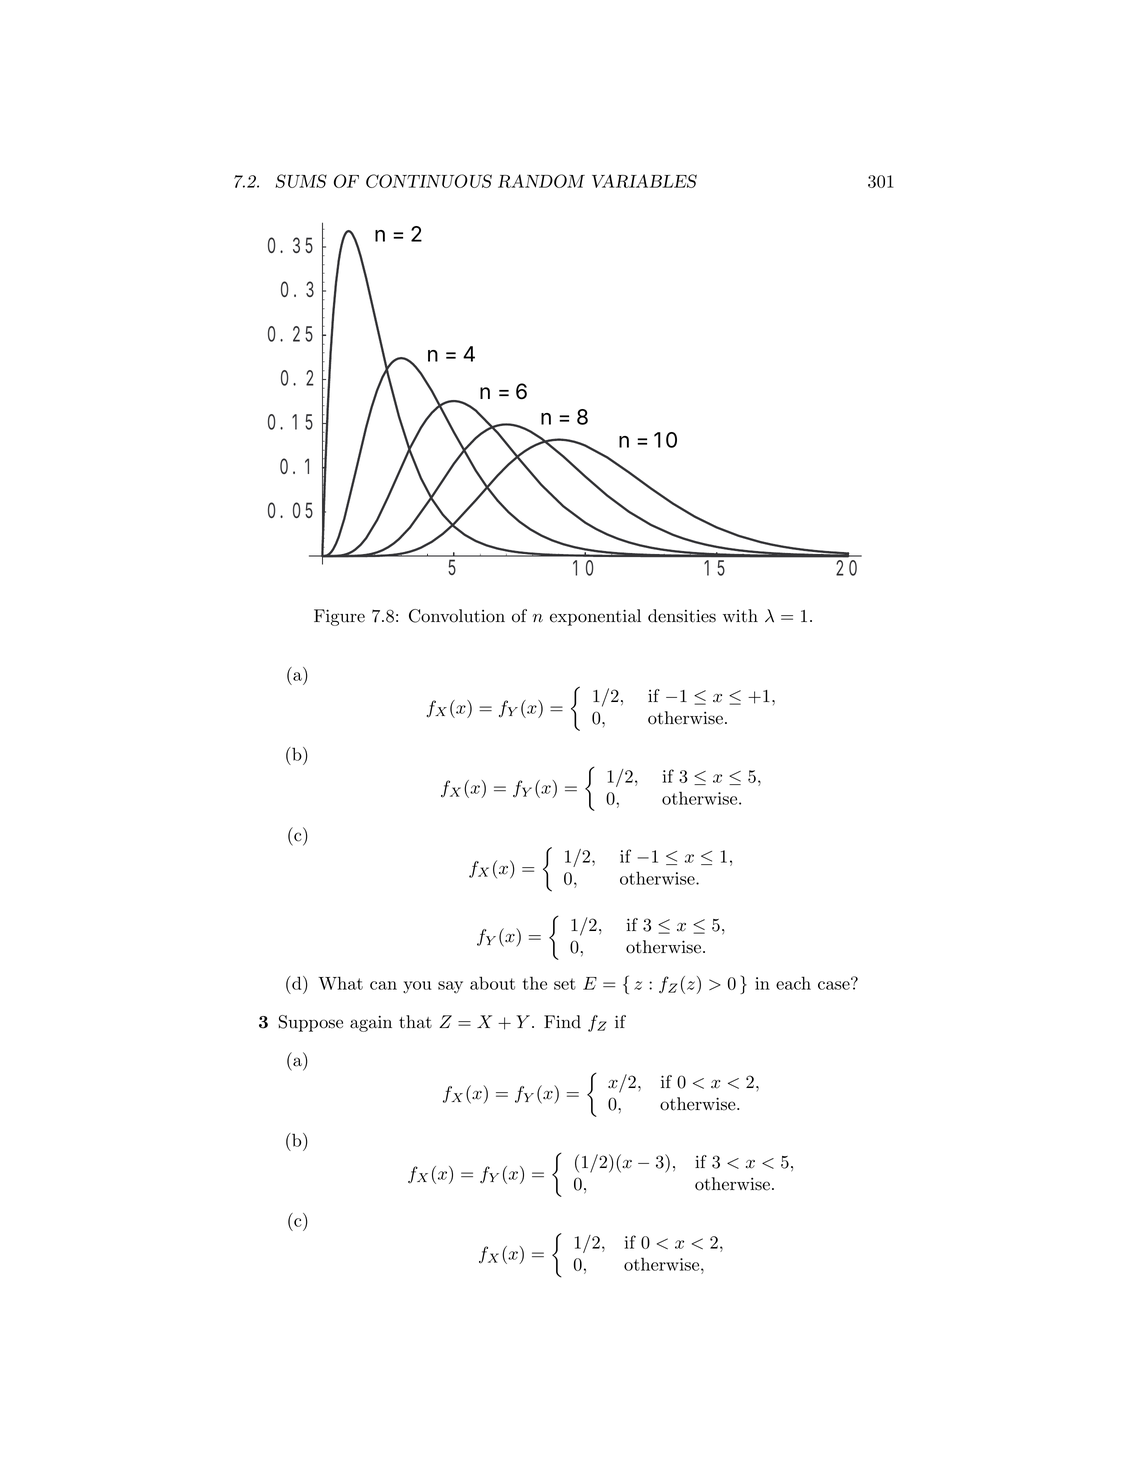  What do you see at coordinates (793, 983) in the image?
I see `each` at bounding box center [793, 983].
